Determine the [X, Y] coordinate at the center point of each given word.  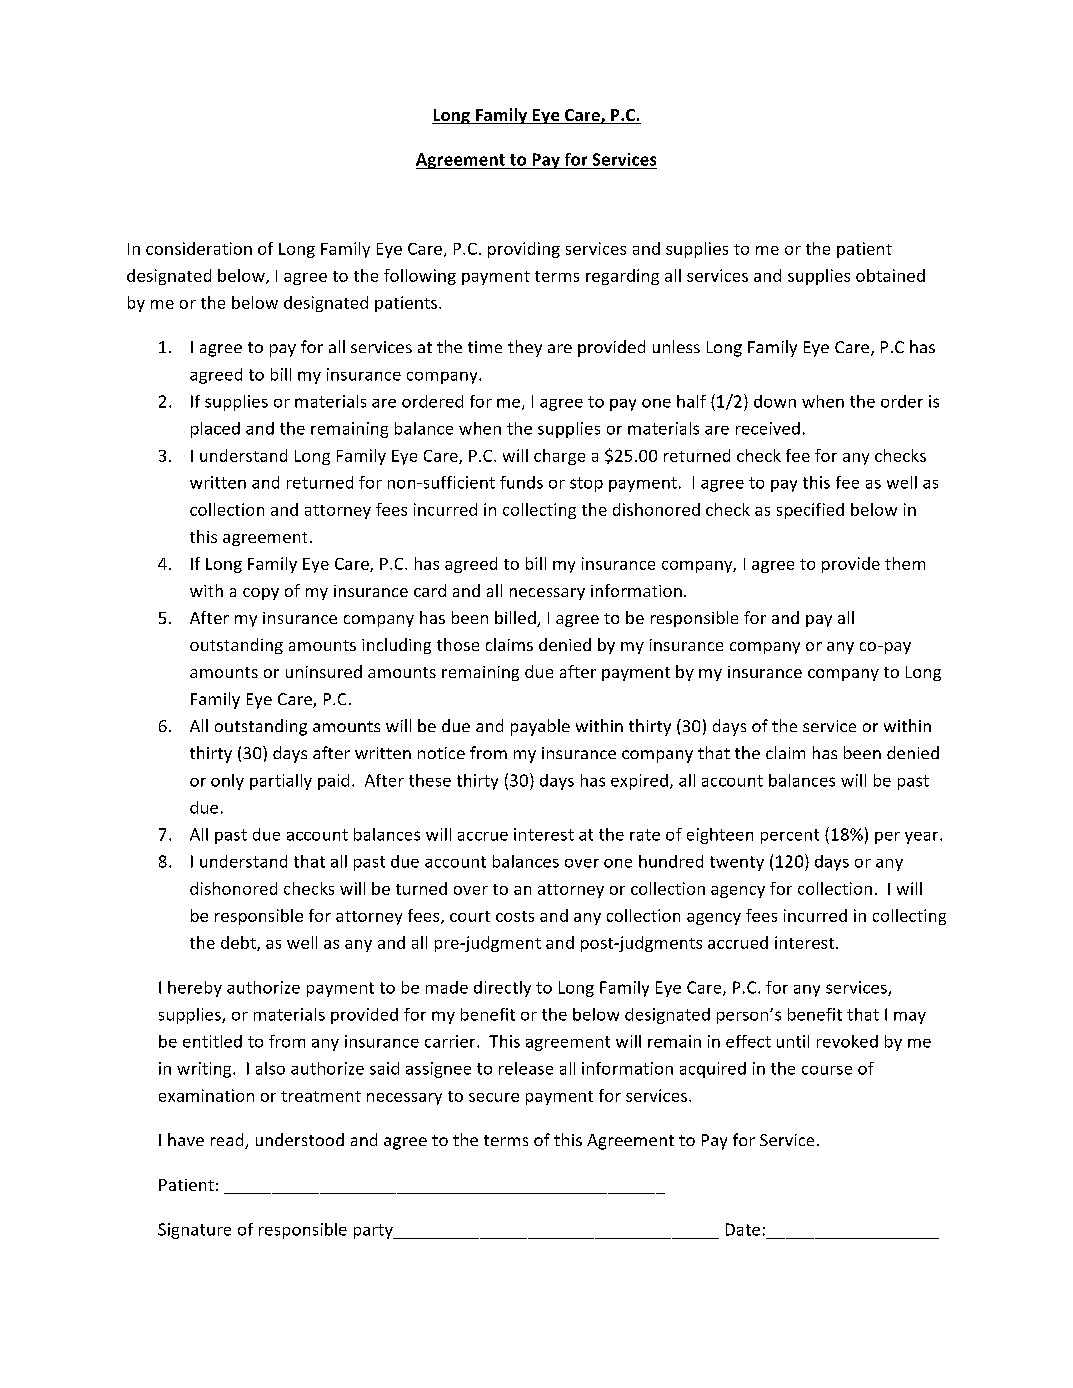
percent [790, 836]
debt [239, 943]
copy [261, 594]
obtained [890, 275]
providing [524, 250]
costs [515, 916]
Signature [194, 1231]
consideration [199, 248]
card [430, 590]
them [905, 563]
